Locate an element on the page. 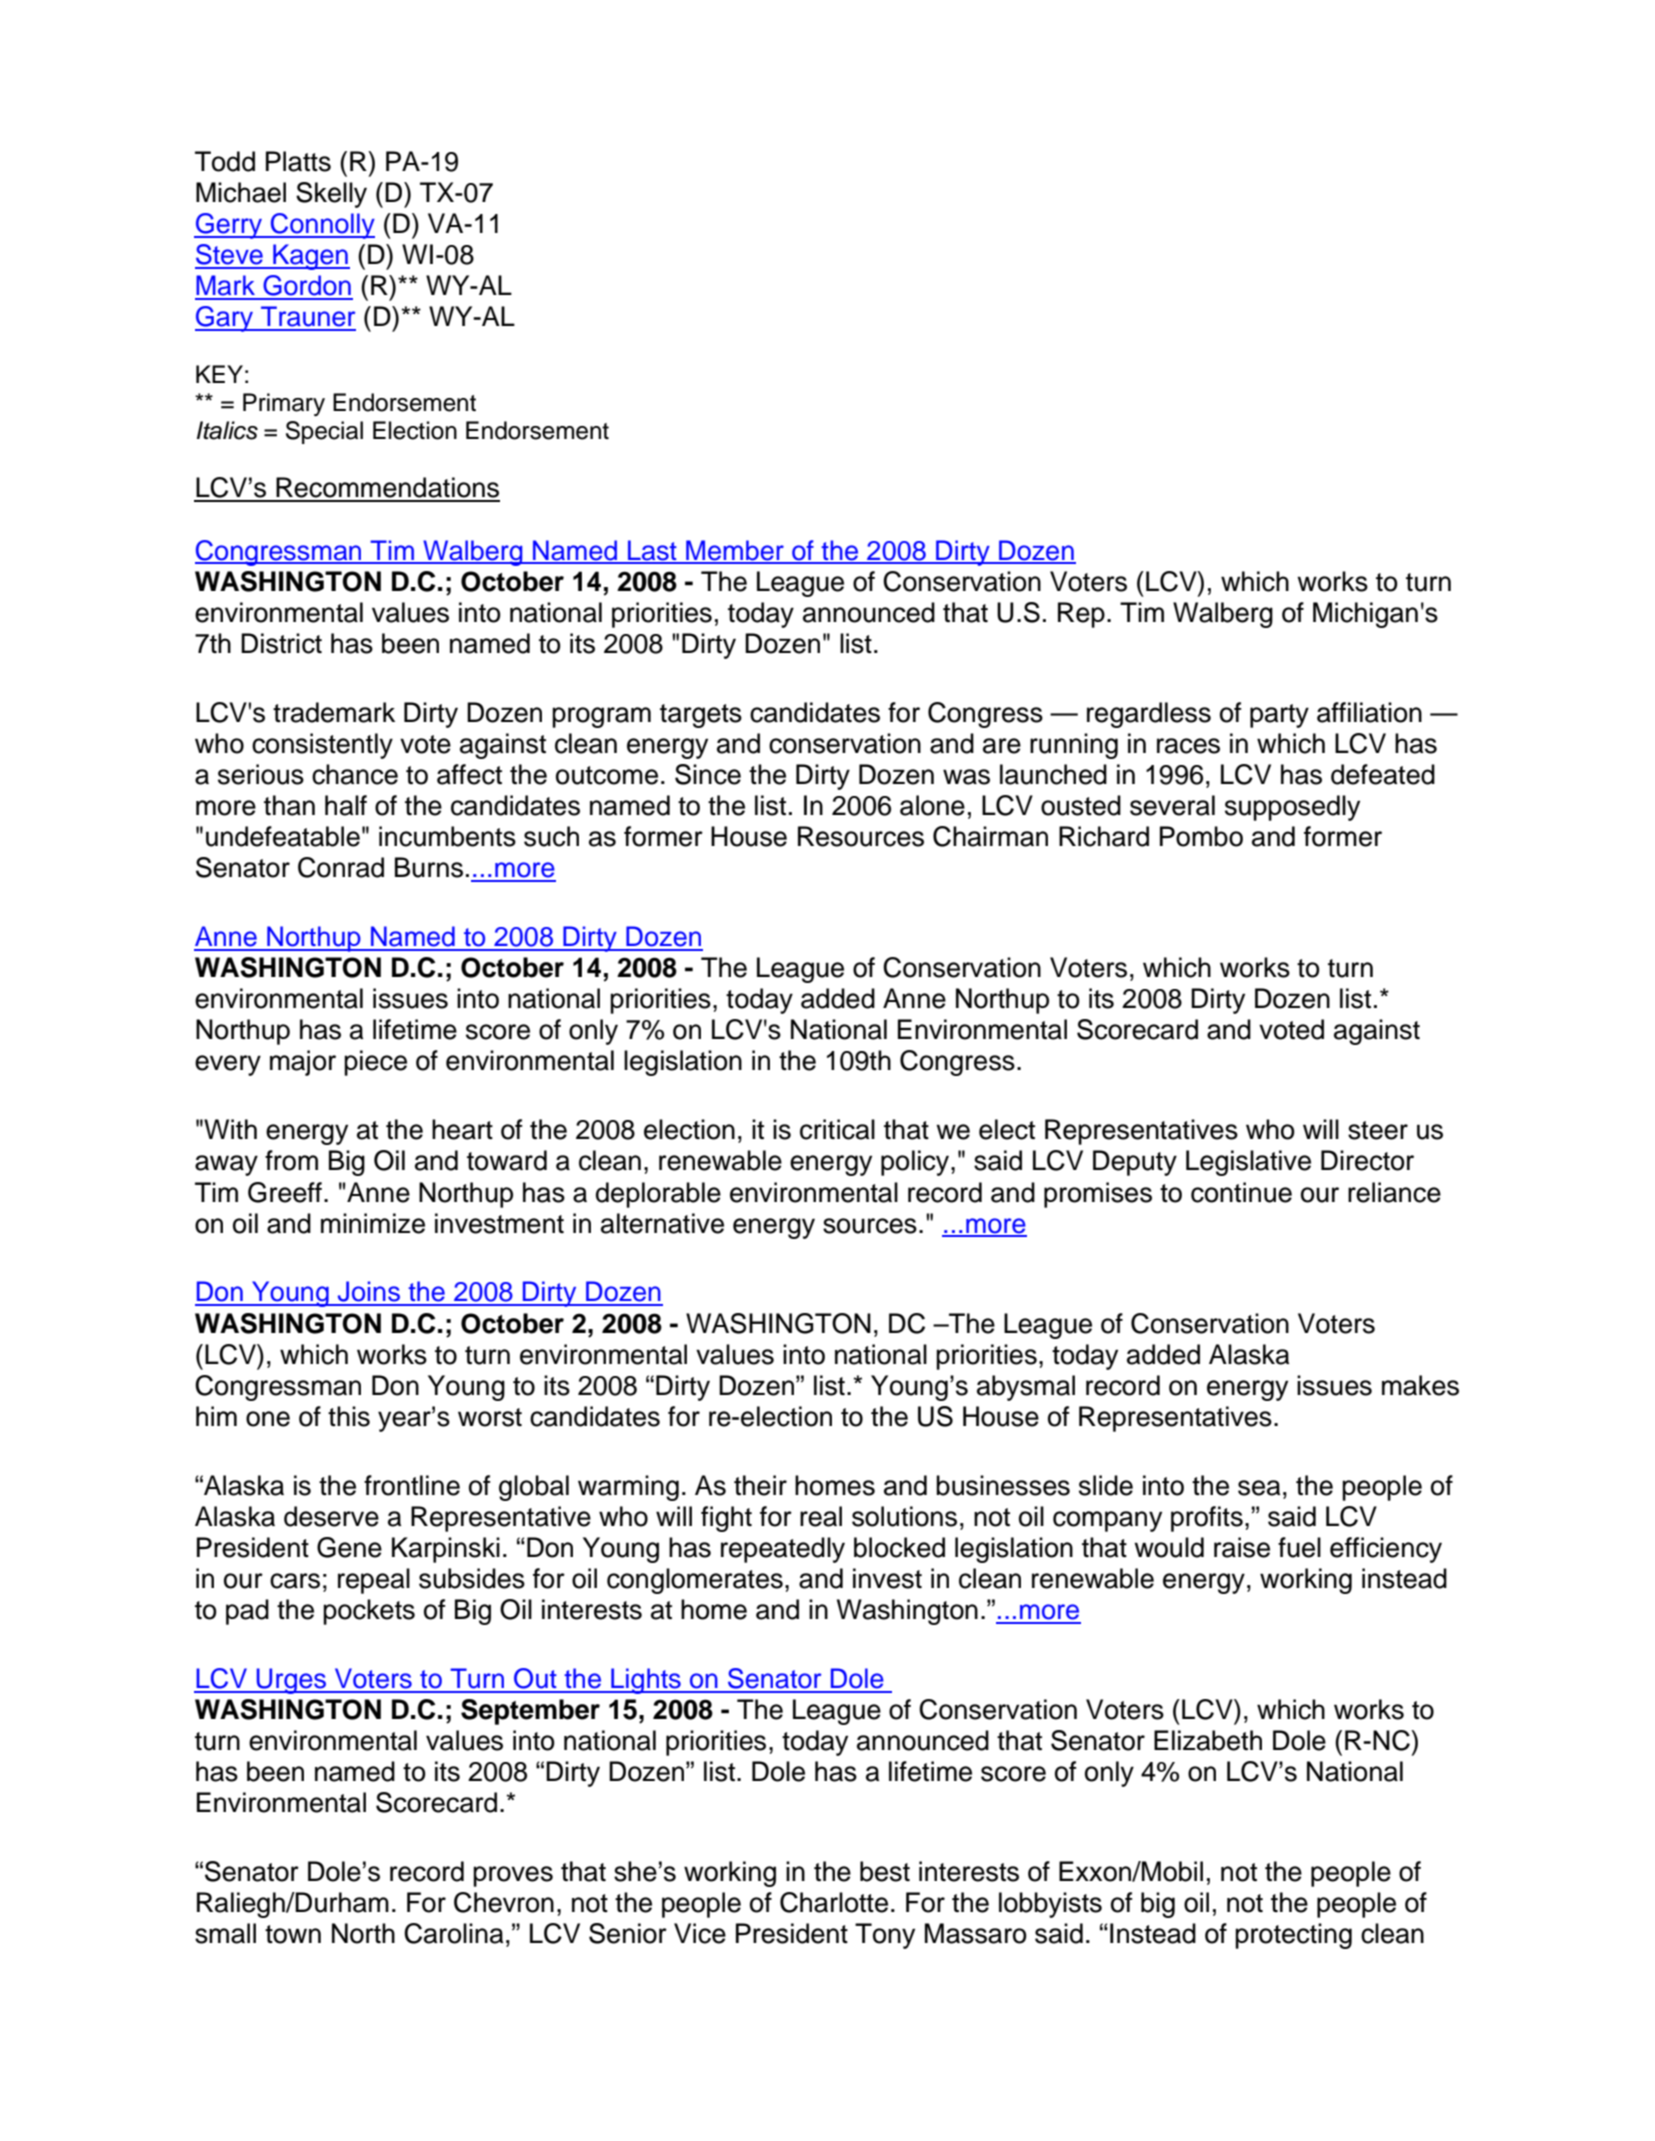 This page has width=1655, height=2141. town is located at coordinates (293, 1934).
